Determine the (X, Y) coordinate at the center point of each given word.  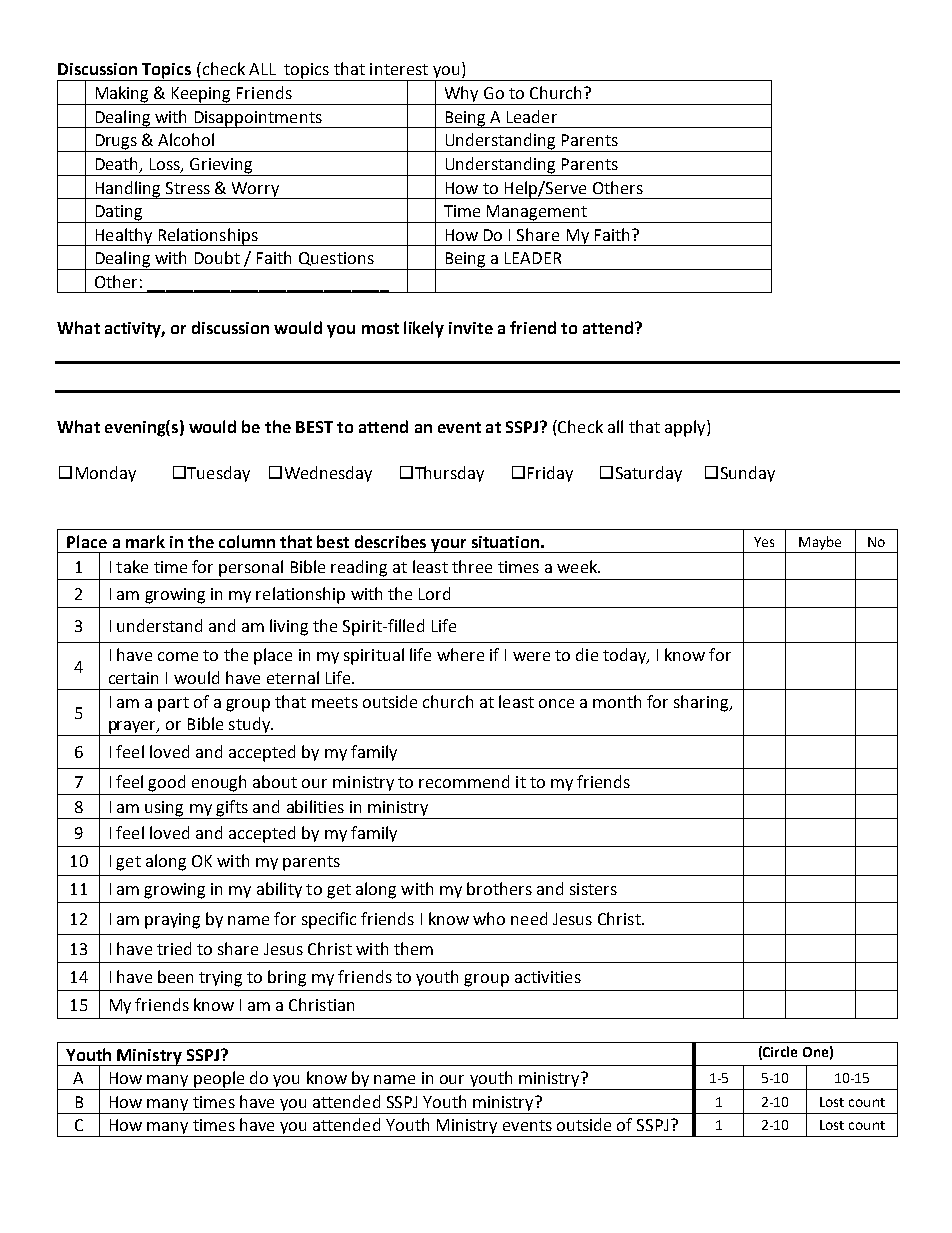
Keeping (202, 96)
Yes (764, 542)
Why (461, 95)
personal (251, 568)
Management (537, 214)
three (472, 566)
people (219, 1080)
